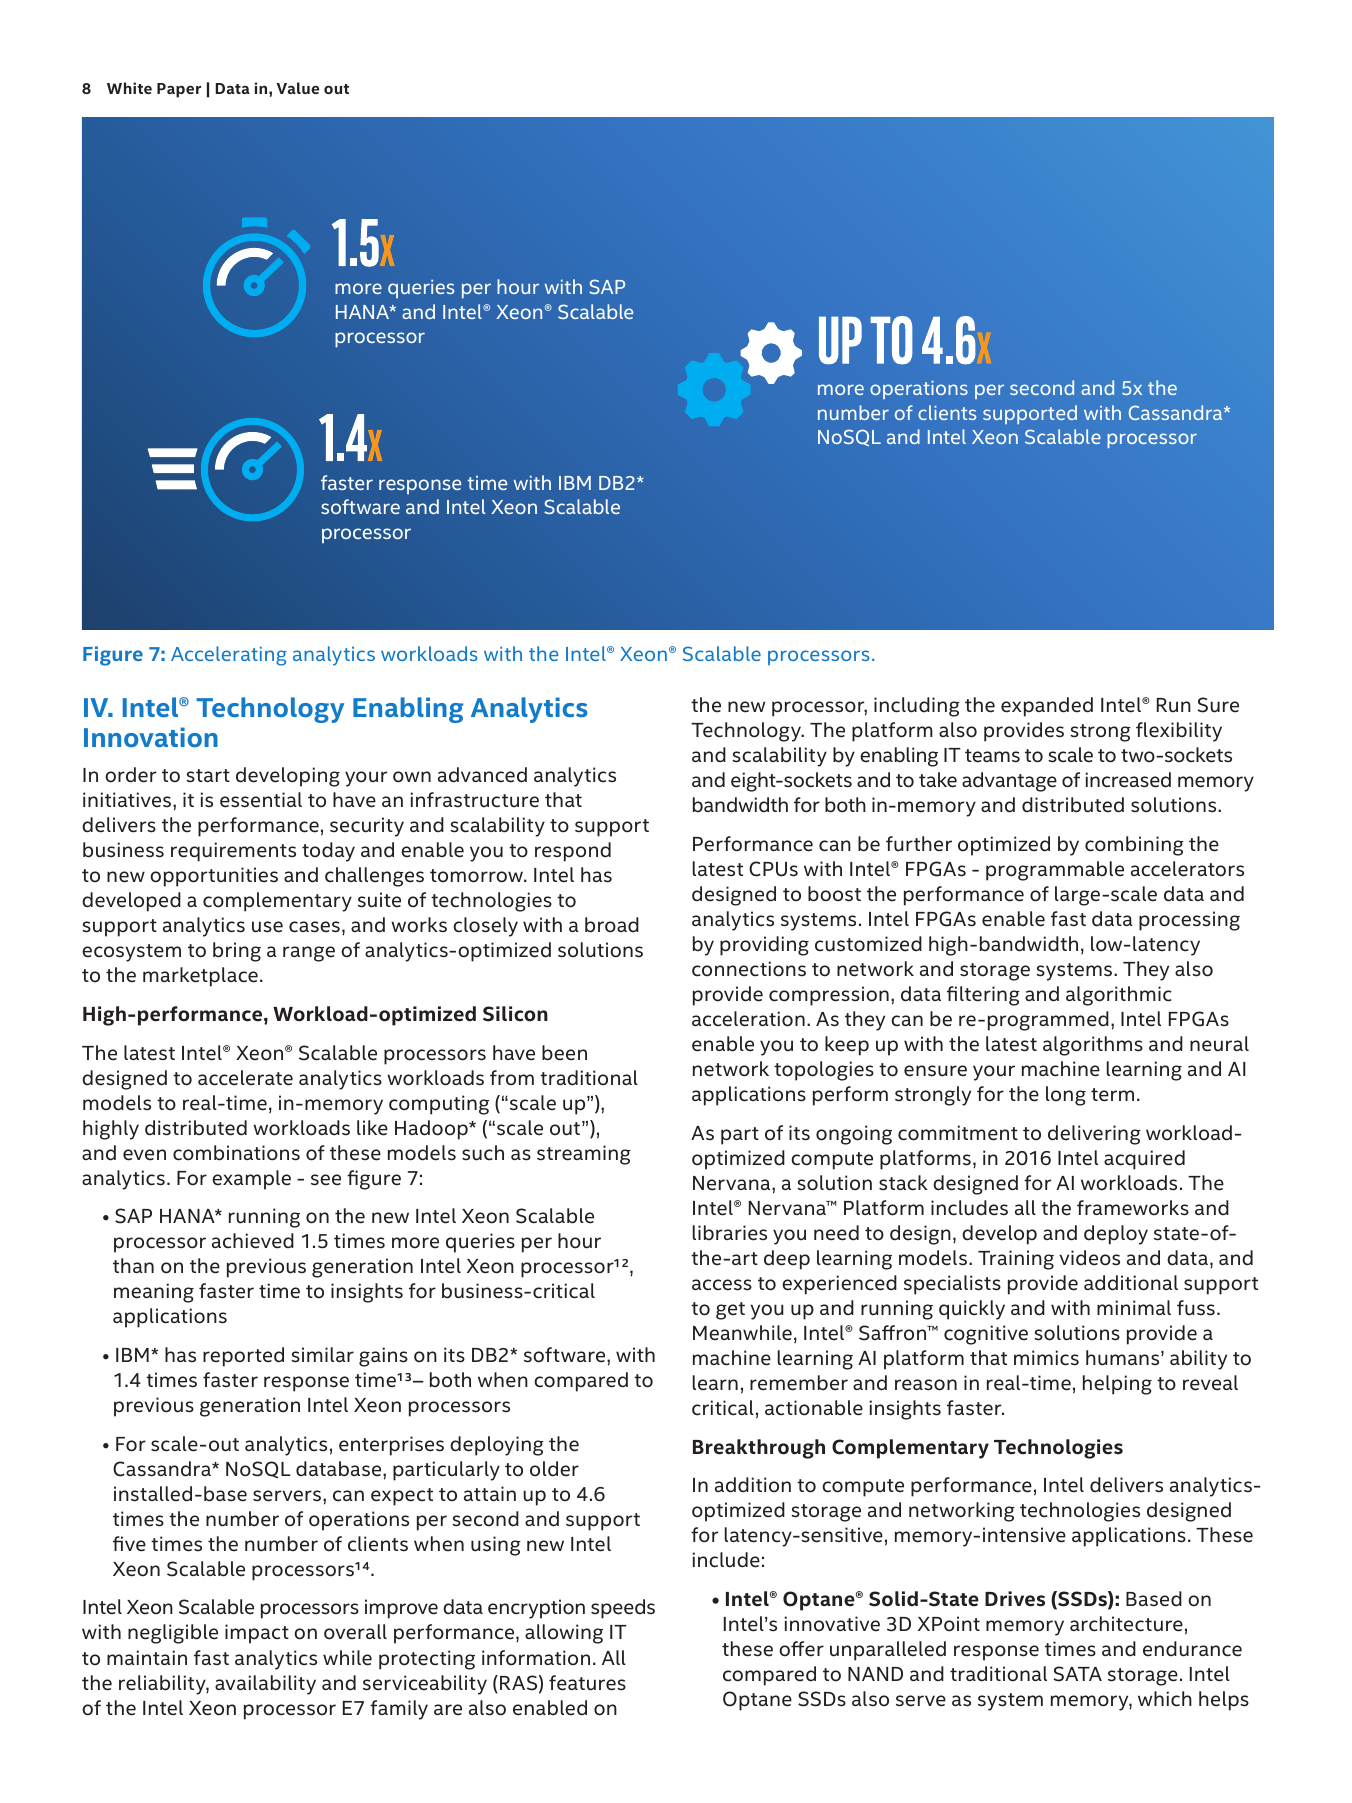 This screenshot has width=1352, height=1803. I want to click on programmable, so click(1055, 871).
